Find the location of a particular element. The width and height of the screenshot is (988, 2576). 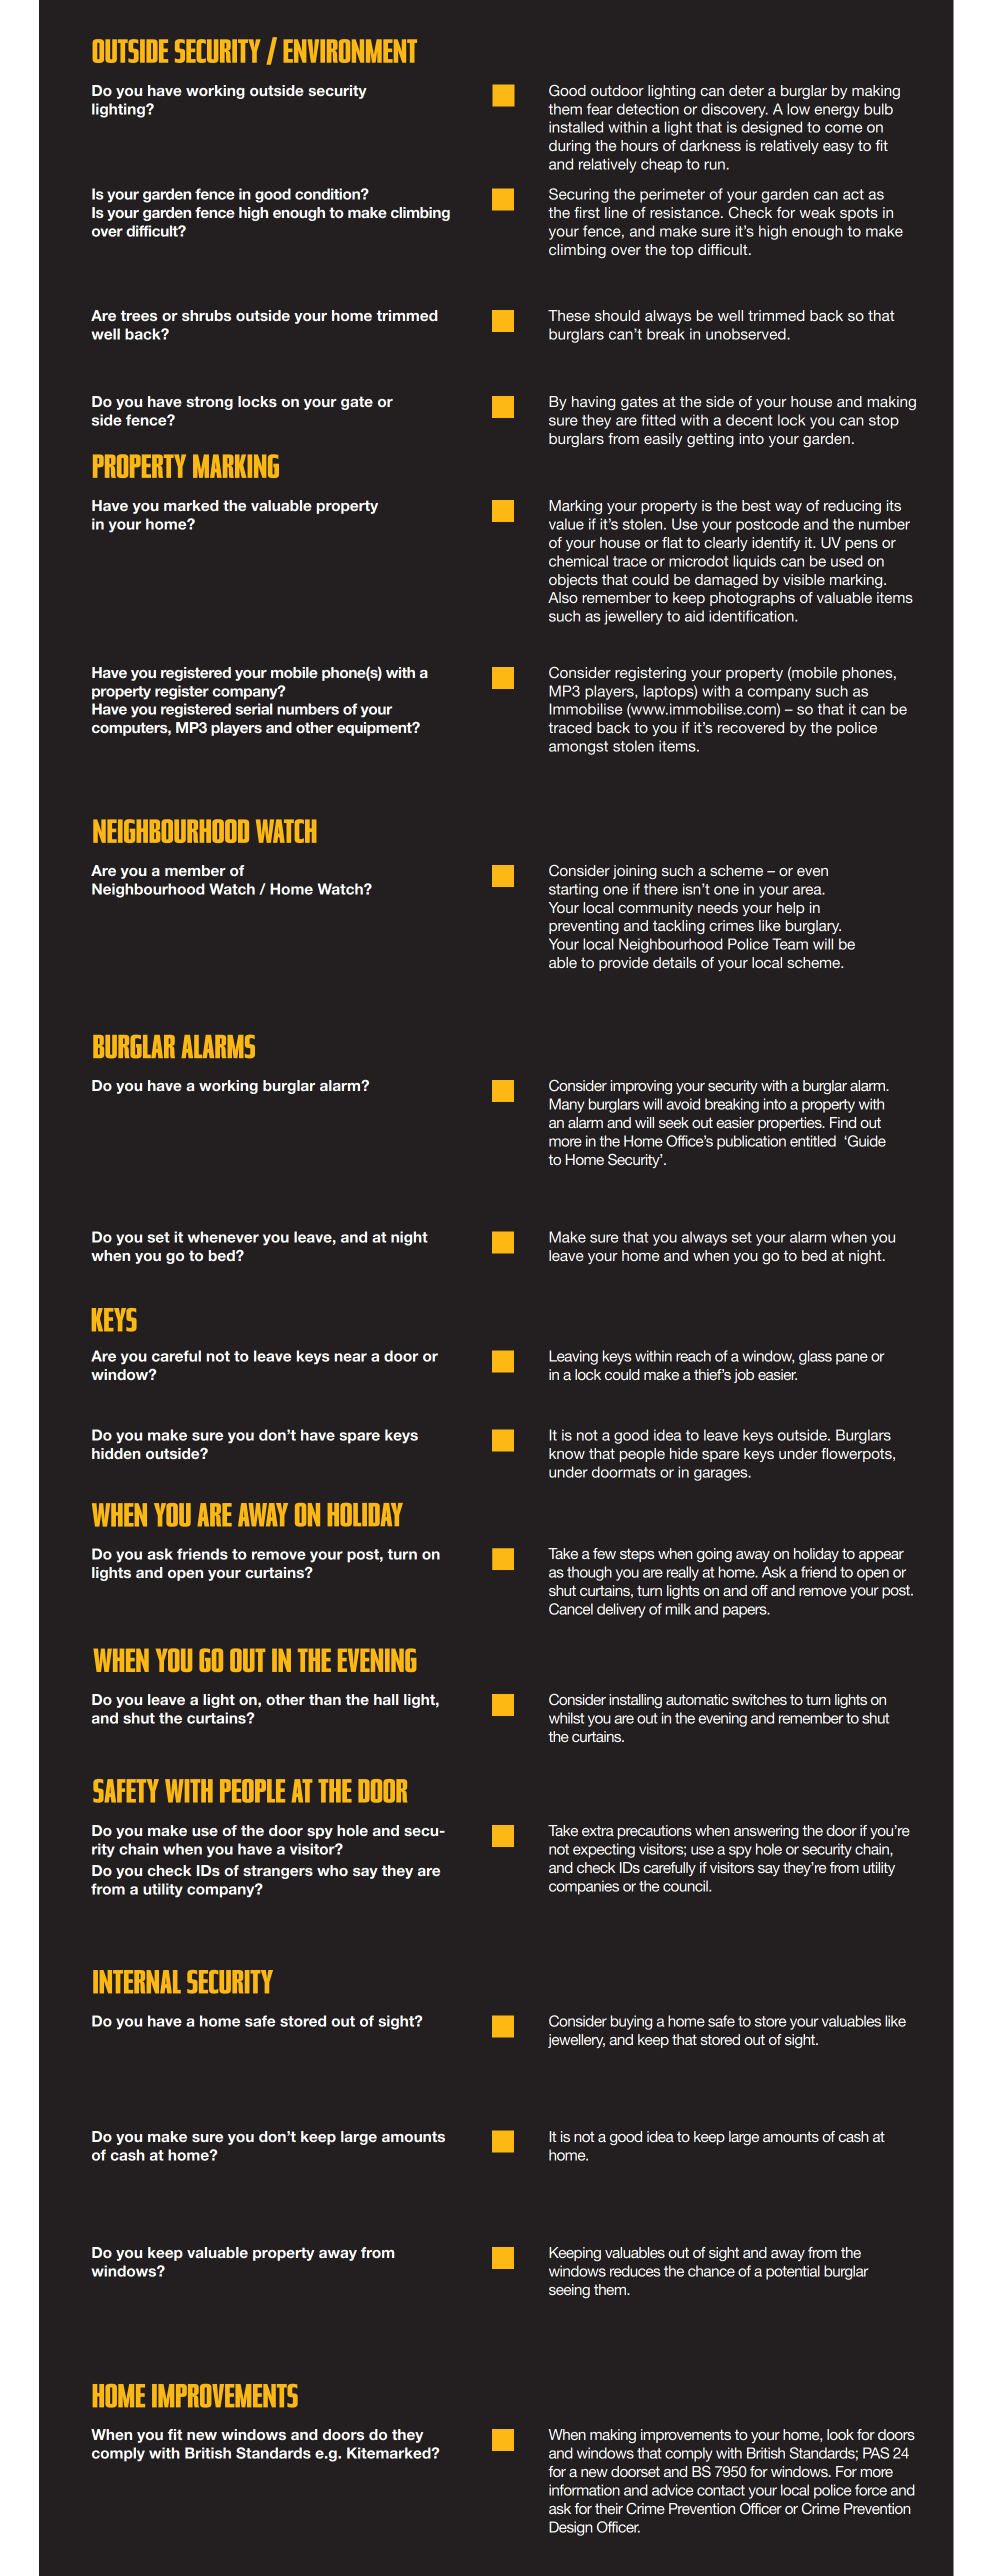

INTERNAL is located at coordinates (137, 1982).
